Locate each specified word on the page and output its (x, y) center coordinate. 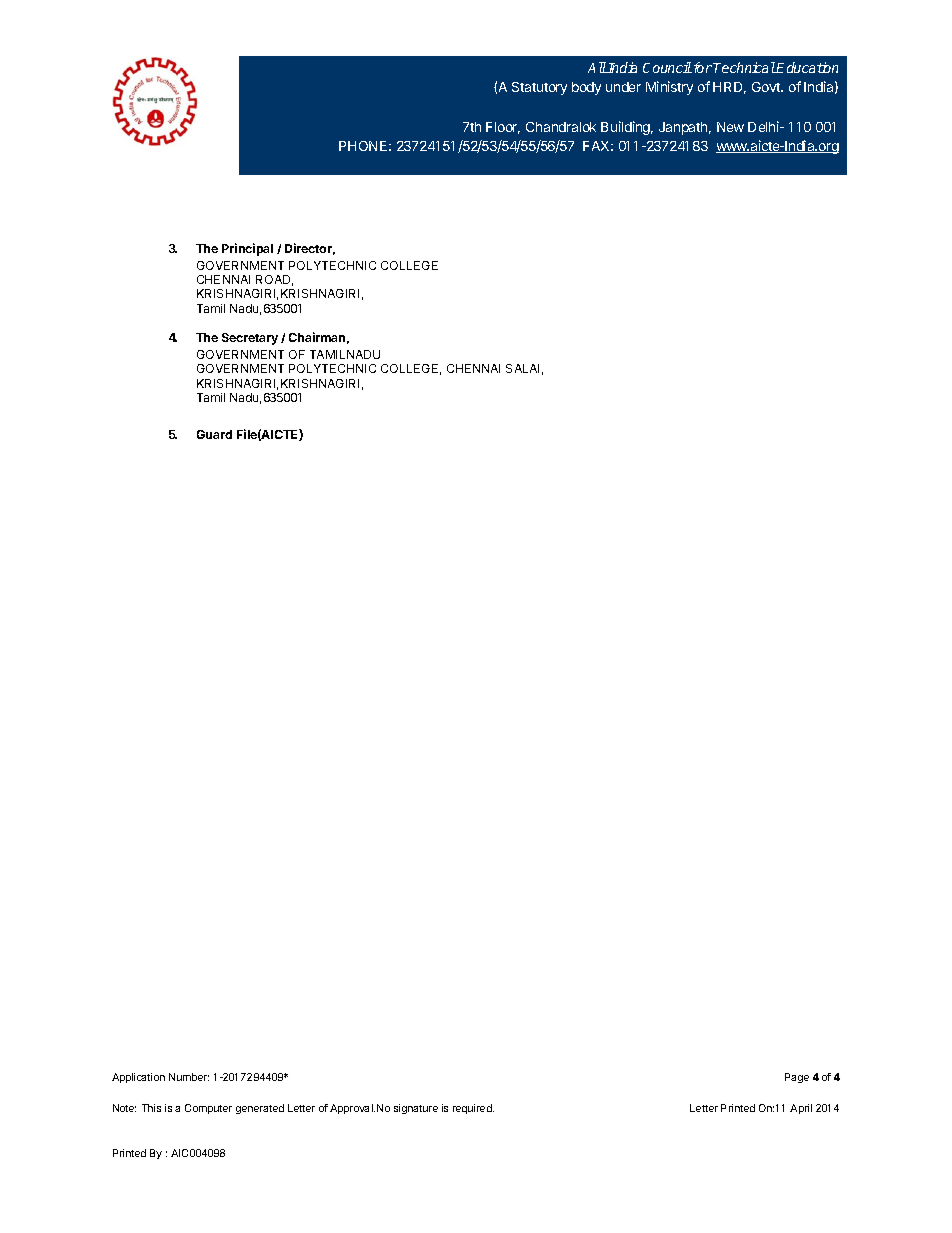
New (730, 127)
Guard (214, 434)
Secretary (250, 339)
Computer (208, 1109)
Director (310, 249)
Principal (247, 249)
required (473, 1109)
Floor (503, 128)
